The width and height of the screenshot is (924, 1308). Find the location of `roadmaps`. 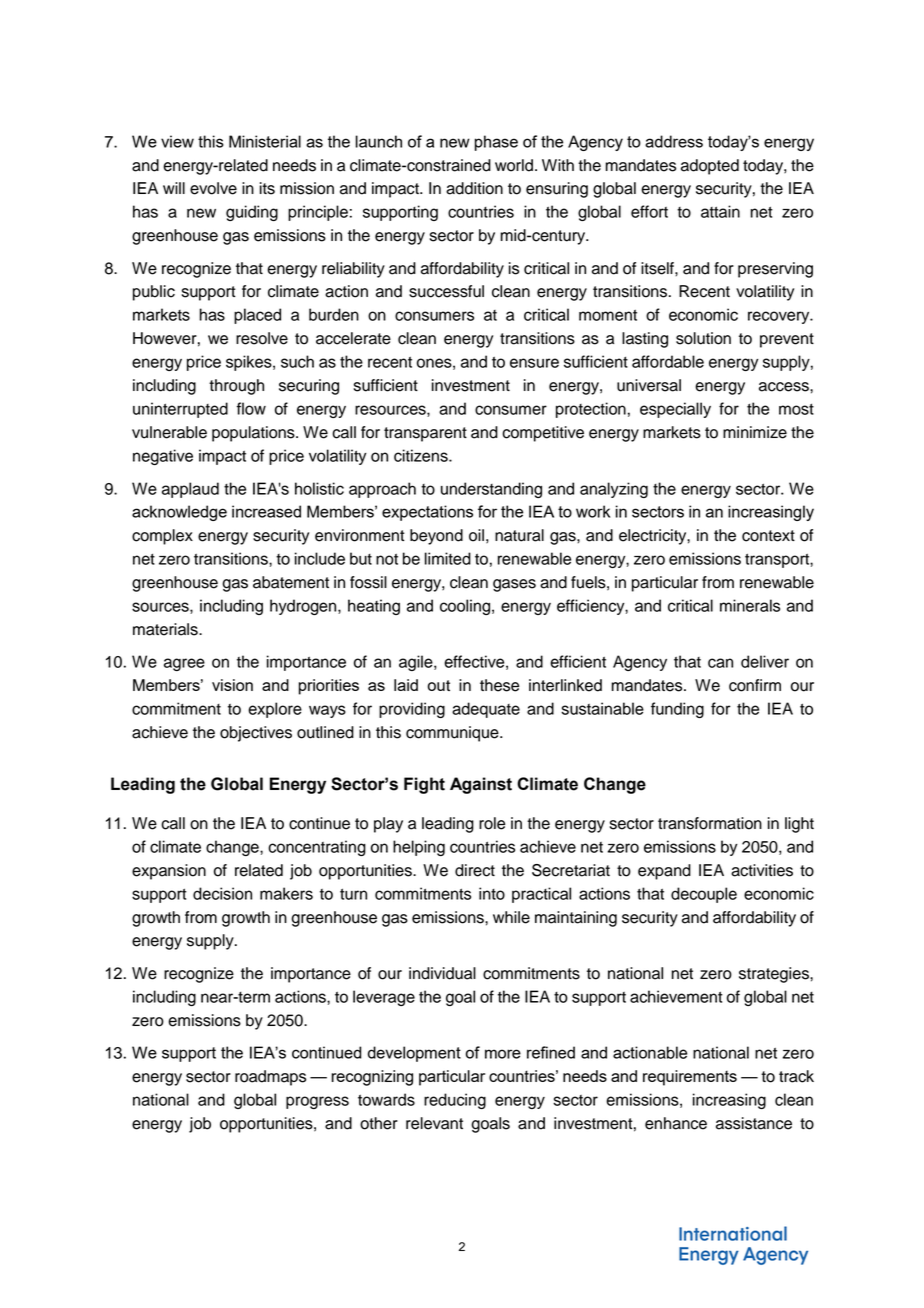

roadmaps is located at coordinates (270, 1078).
